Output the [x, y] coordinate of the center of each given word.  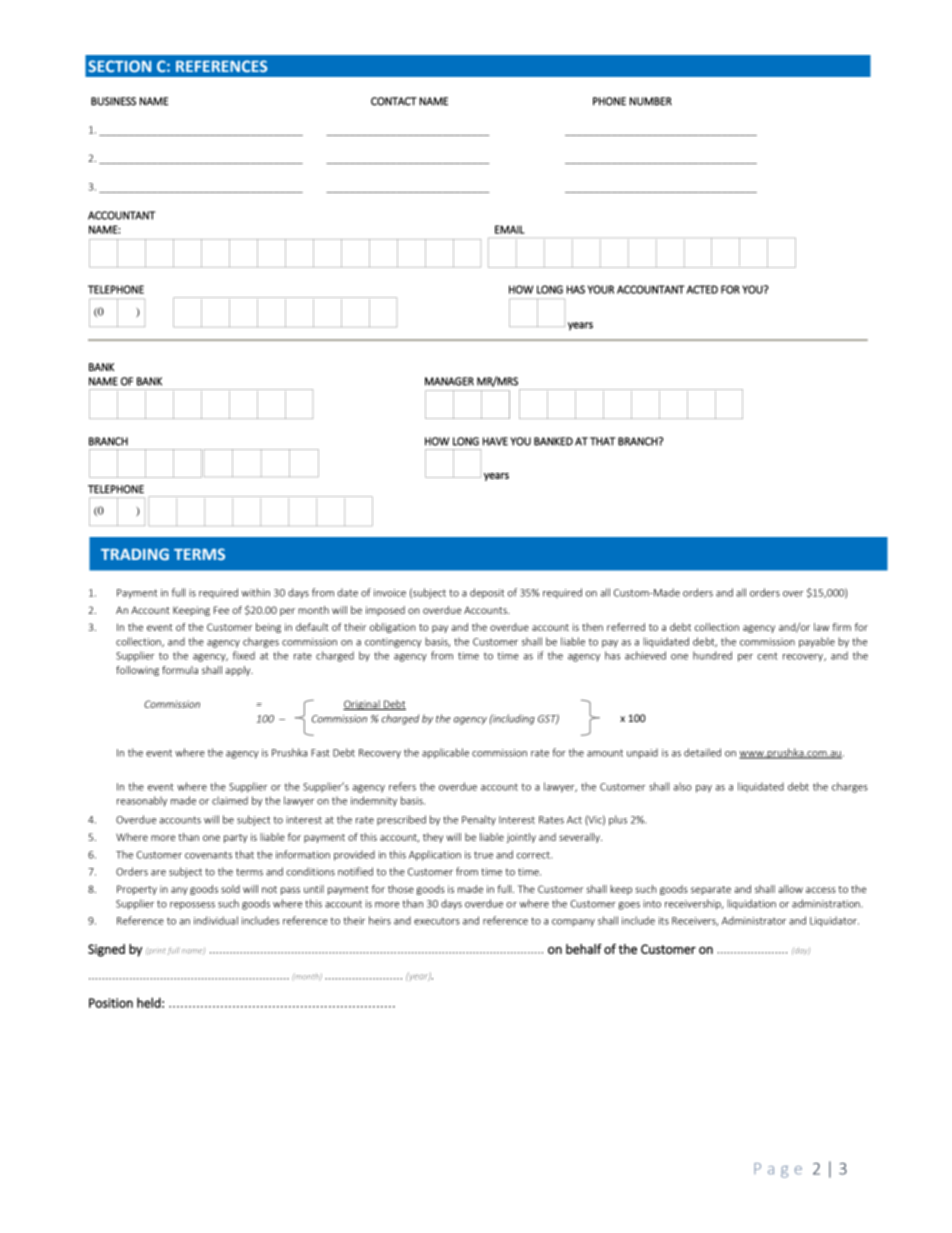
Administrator [754, 920]
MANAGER [449, 381]
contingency [393, 643]
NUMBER [651, 101]
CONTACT [394, 101]
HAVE [495, 441]
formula [180, 670]
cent [767, 656]
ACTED [702, 289]
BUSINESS [113, 101]
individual [216, 920]
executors [437, 921]
